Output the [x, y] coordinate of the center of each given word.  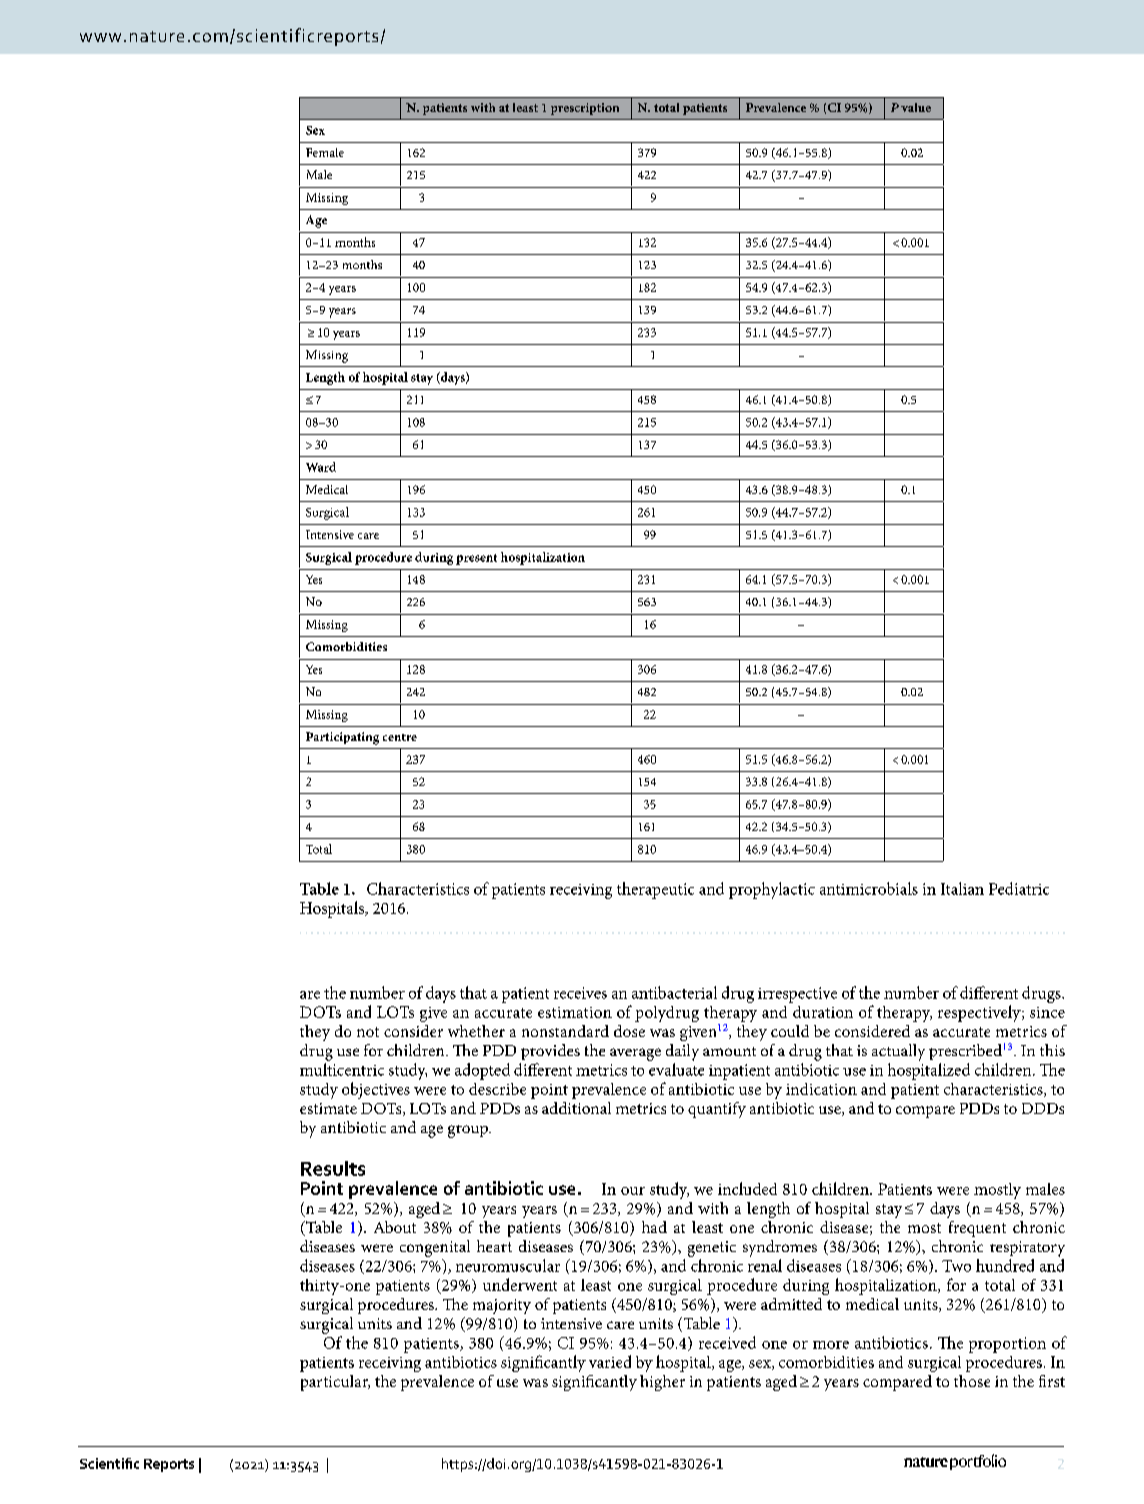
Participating [342, 738]
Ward [321, 467]
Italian [962, 888]
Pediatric [1019, 888]
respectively [980, 1013]
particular [335, 1383]
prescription [585, 109]
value [916, 107]
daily [682, 1052]
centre [400, 737]
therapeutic [655, 890]
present [476, 559]
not [368, 1032]
